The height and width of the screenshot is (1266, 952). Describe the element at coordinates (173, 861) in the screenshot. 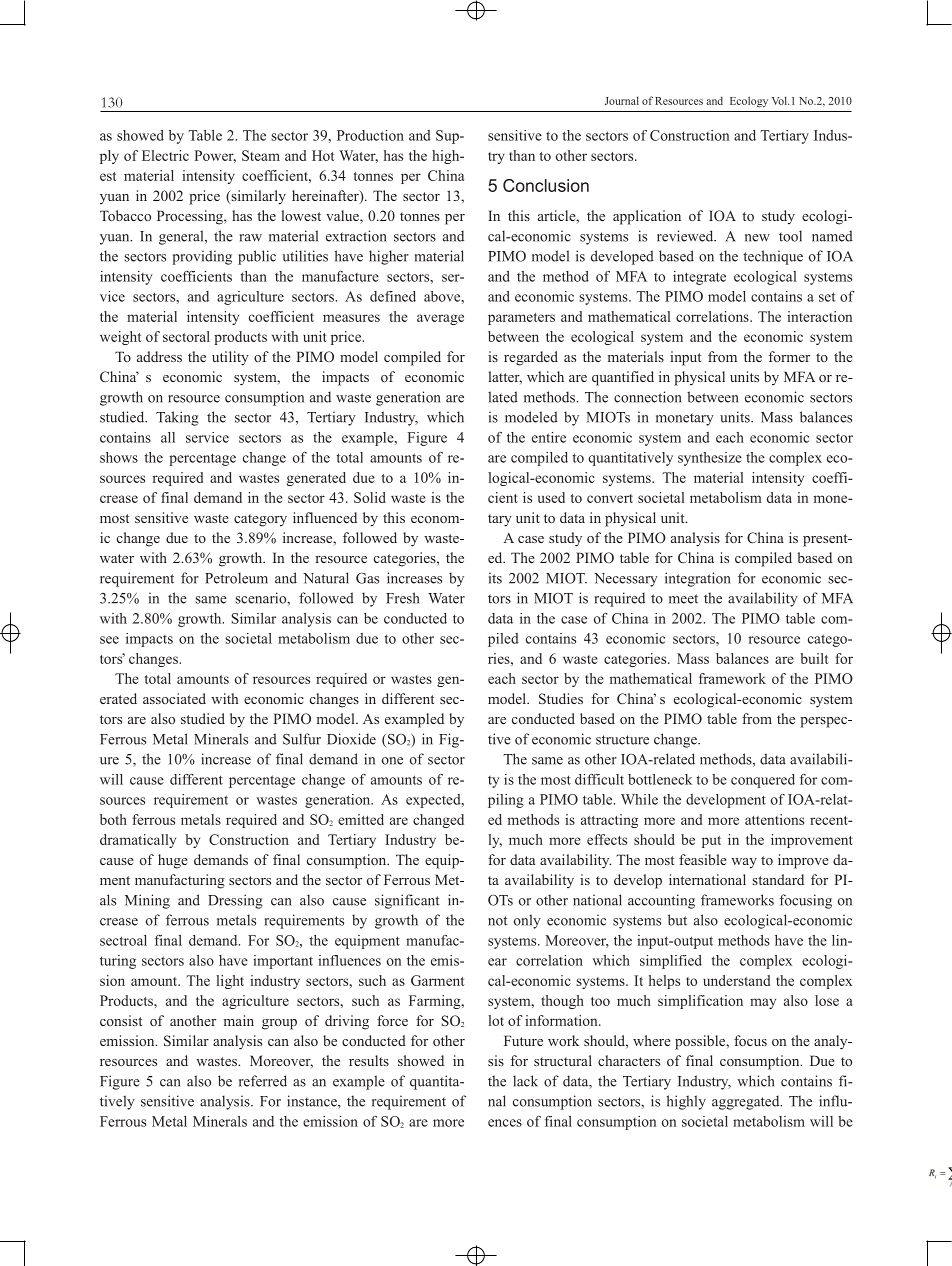

I see `huge` at that location.
